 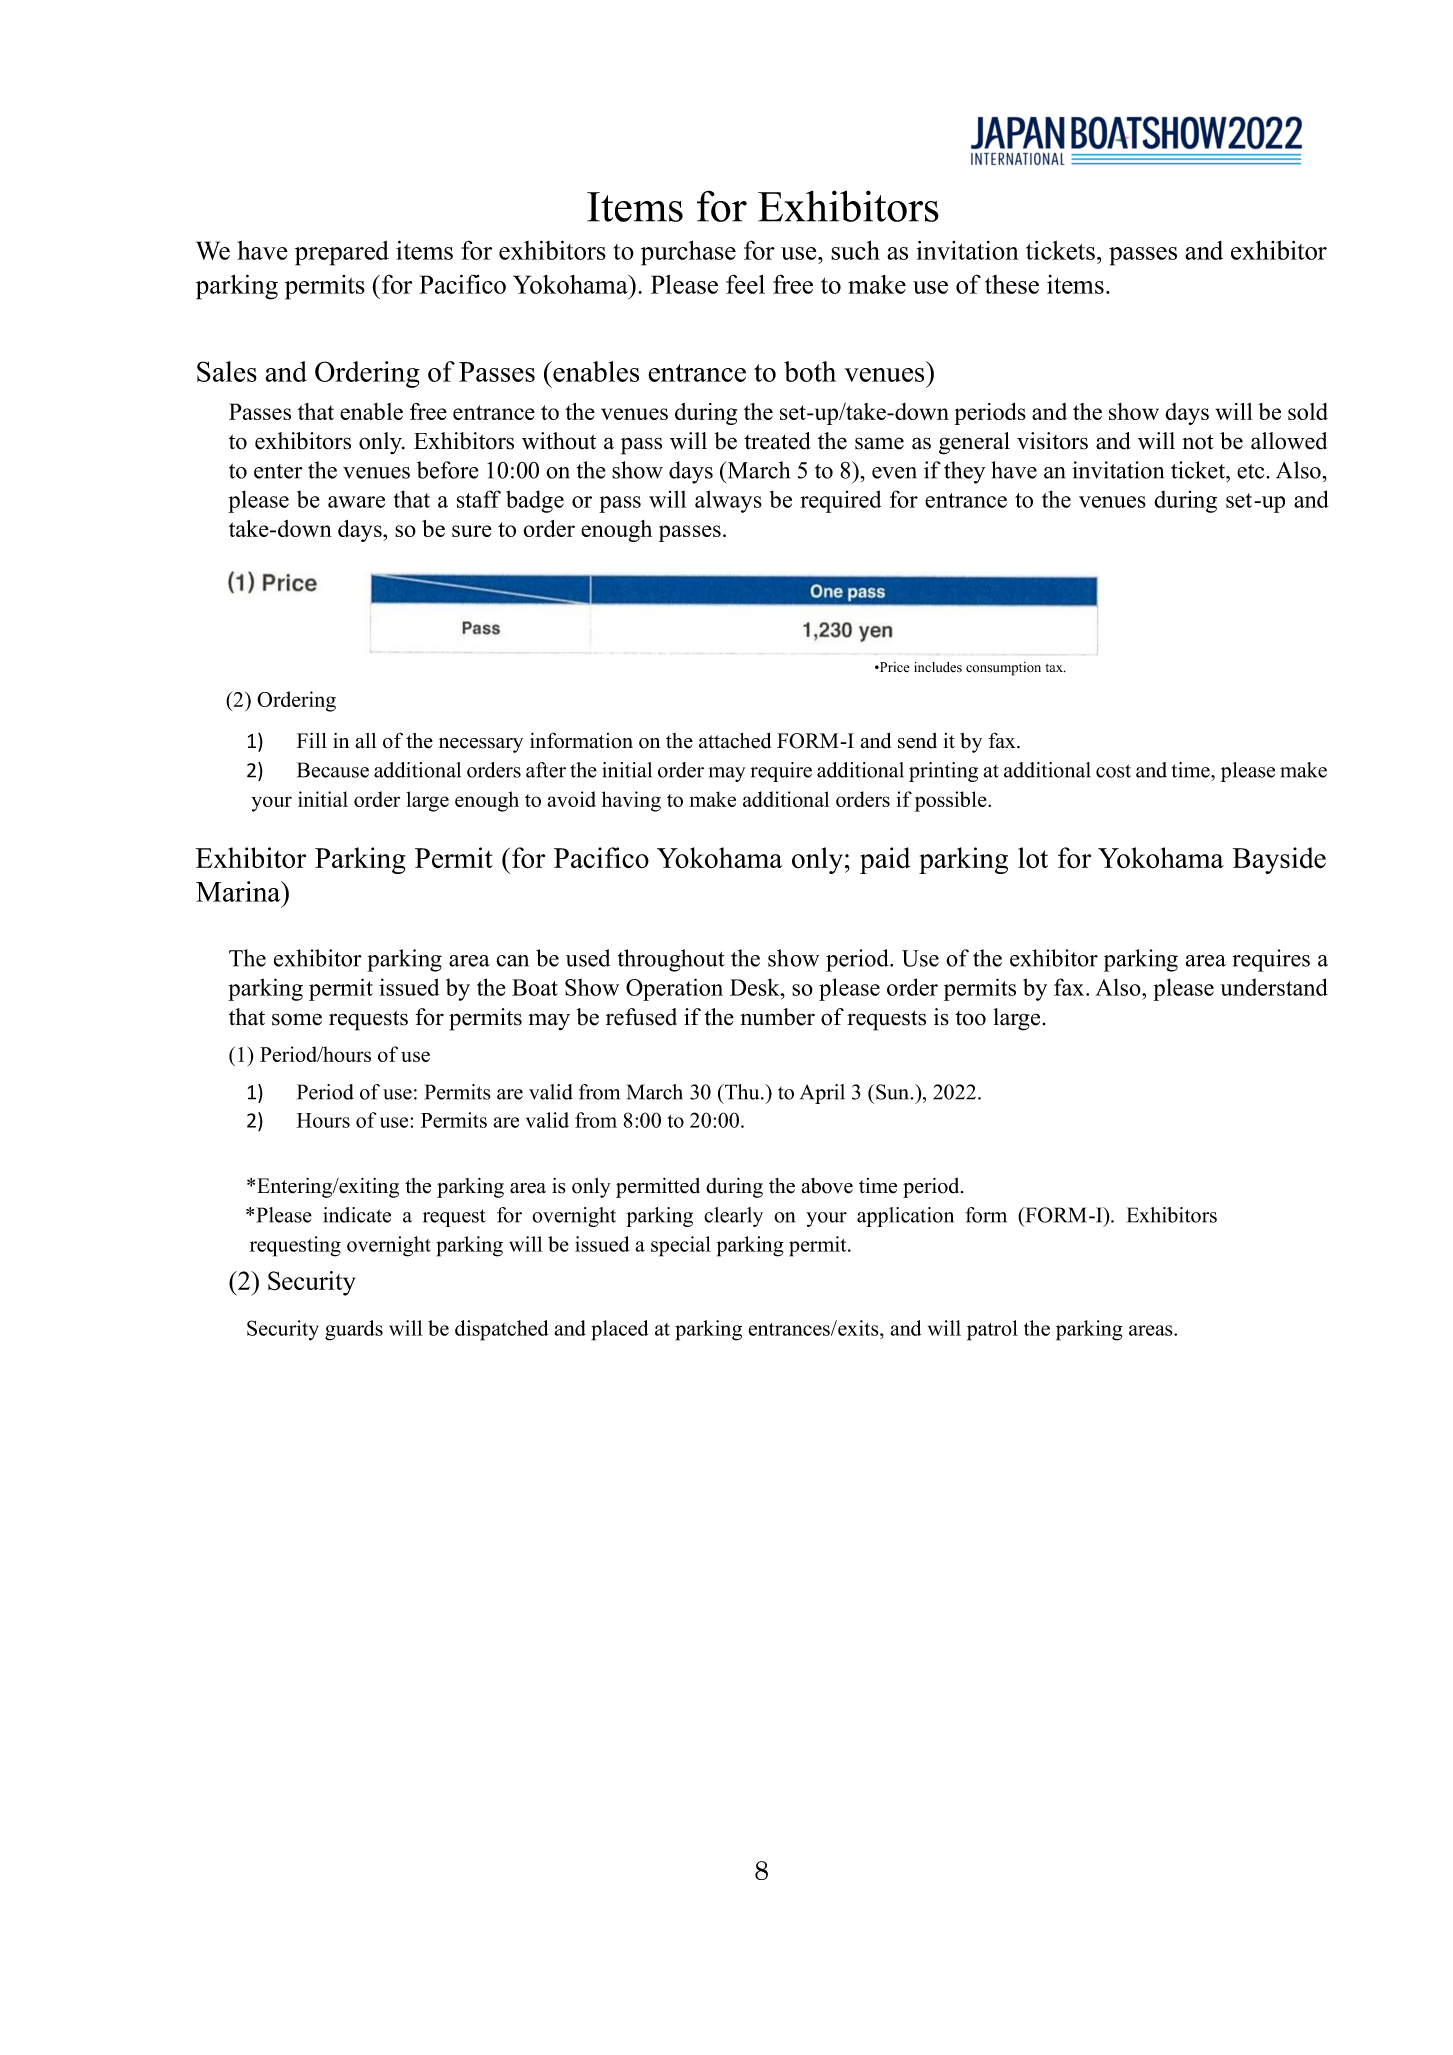 What do you see at coordinates (745, 284) in the page?
I see `feel` at bounding box center [745, 284].
